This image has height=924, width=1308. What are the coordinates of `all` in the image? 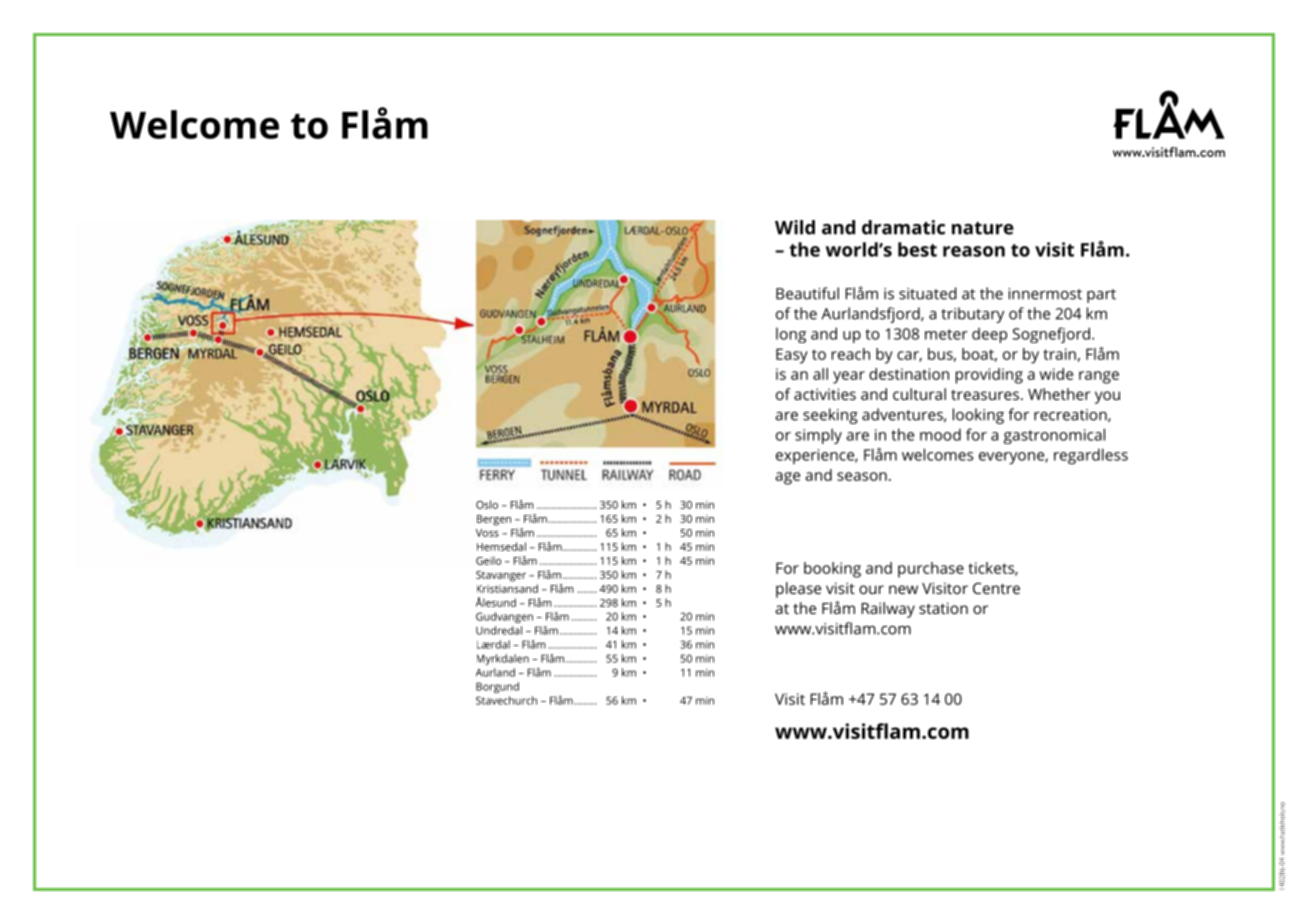 It's located at (820, 374).
